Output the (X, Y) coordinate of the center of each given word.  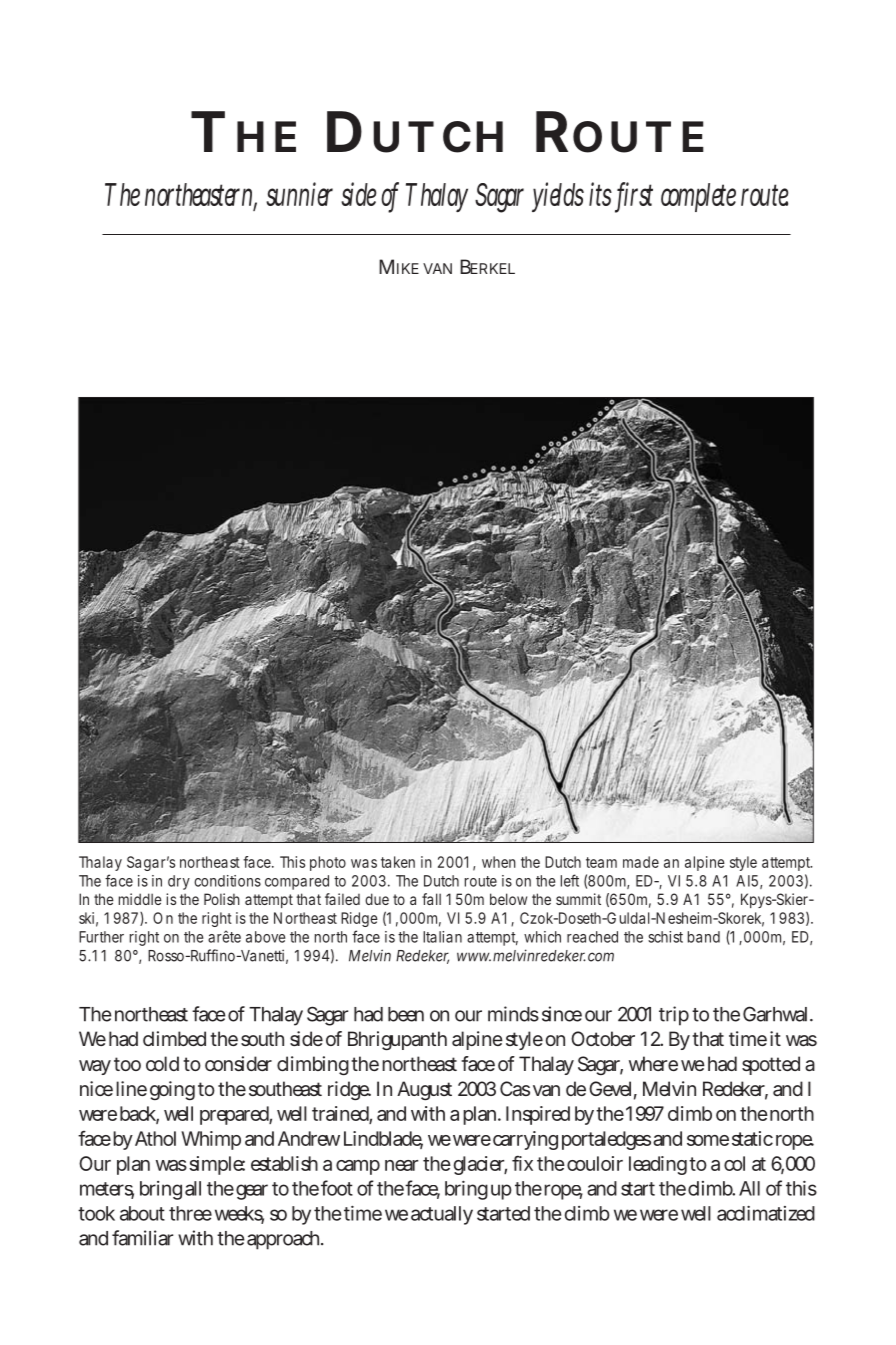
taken (398, 862)
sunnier (299, 194)
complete (698, 197)
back (138, 1115)
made (641, 862)
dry (179, 882)
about (142, 1213)
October (603, 1038)
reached (592, 937)
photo (328, 863)
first (635, 195)
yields (558, 197)
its (600, 194)
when (499, 862)
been (406, 1014)
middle (140, 899)
